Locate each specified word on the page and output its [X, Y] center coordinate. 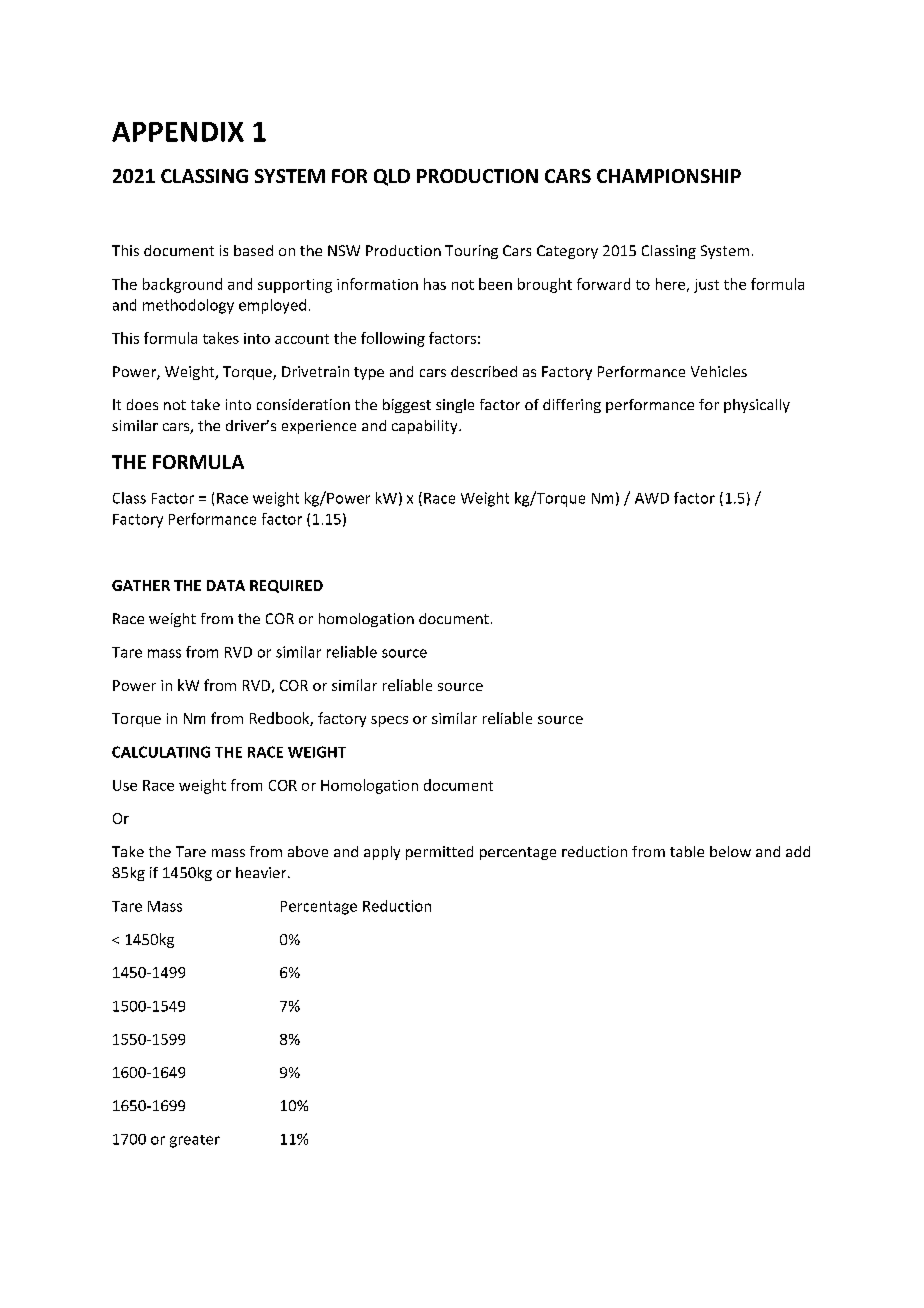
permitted [439, 853]
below [730, 851]
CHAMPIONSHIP [669, 176]
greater [195, 1141]
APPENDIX [178, 132]
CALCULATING [161, 752]
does [142, 404]
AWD [652, 498]
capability [426, 427]
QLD [392, 177]
